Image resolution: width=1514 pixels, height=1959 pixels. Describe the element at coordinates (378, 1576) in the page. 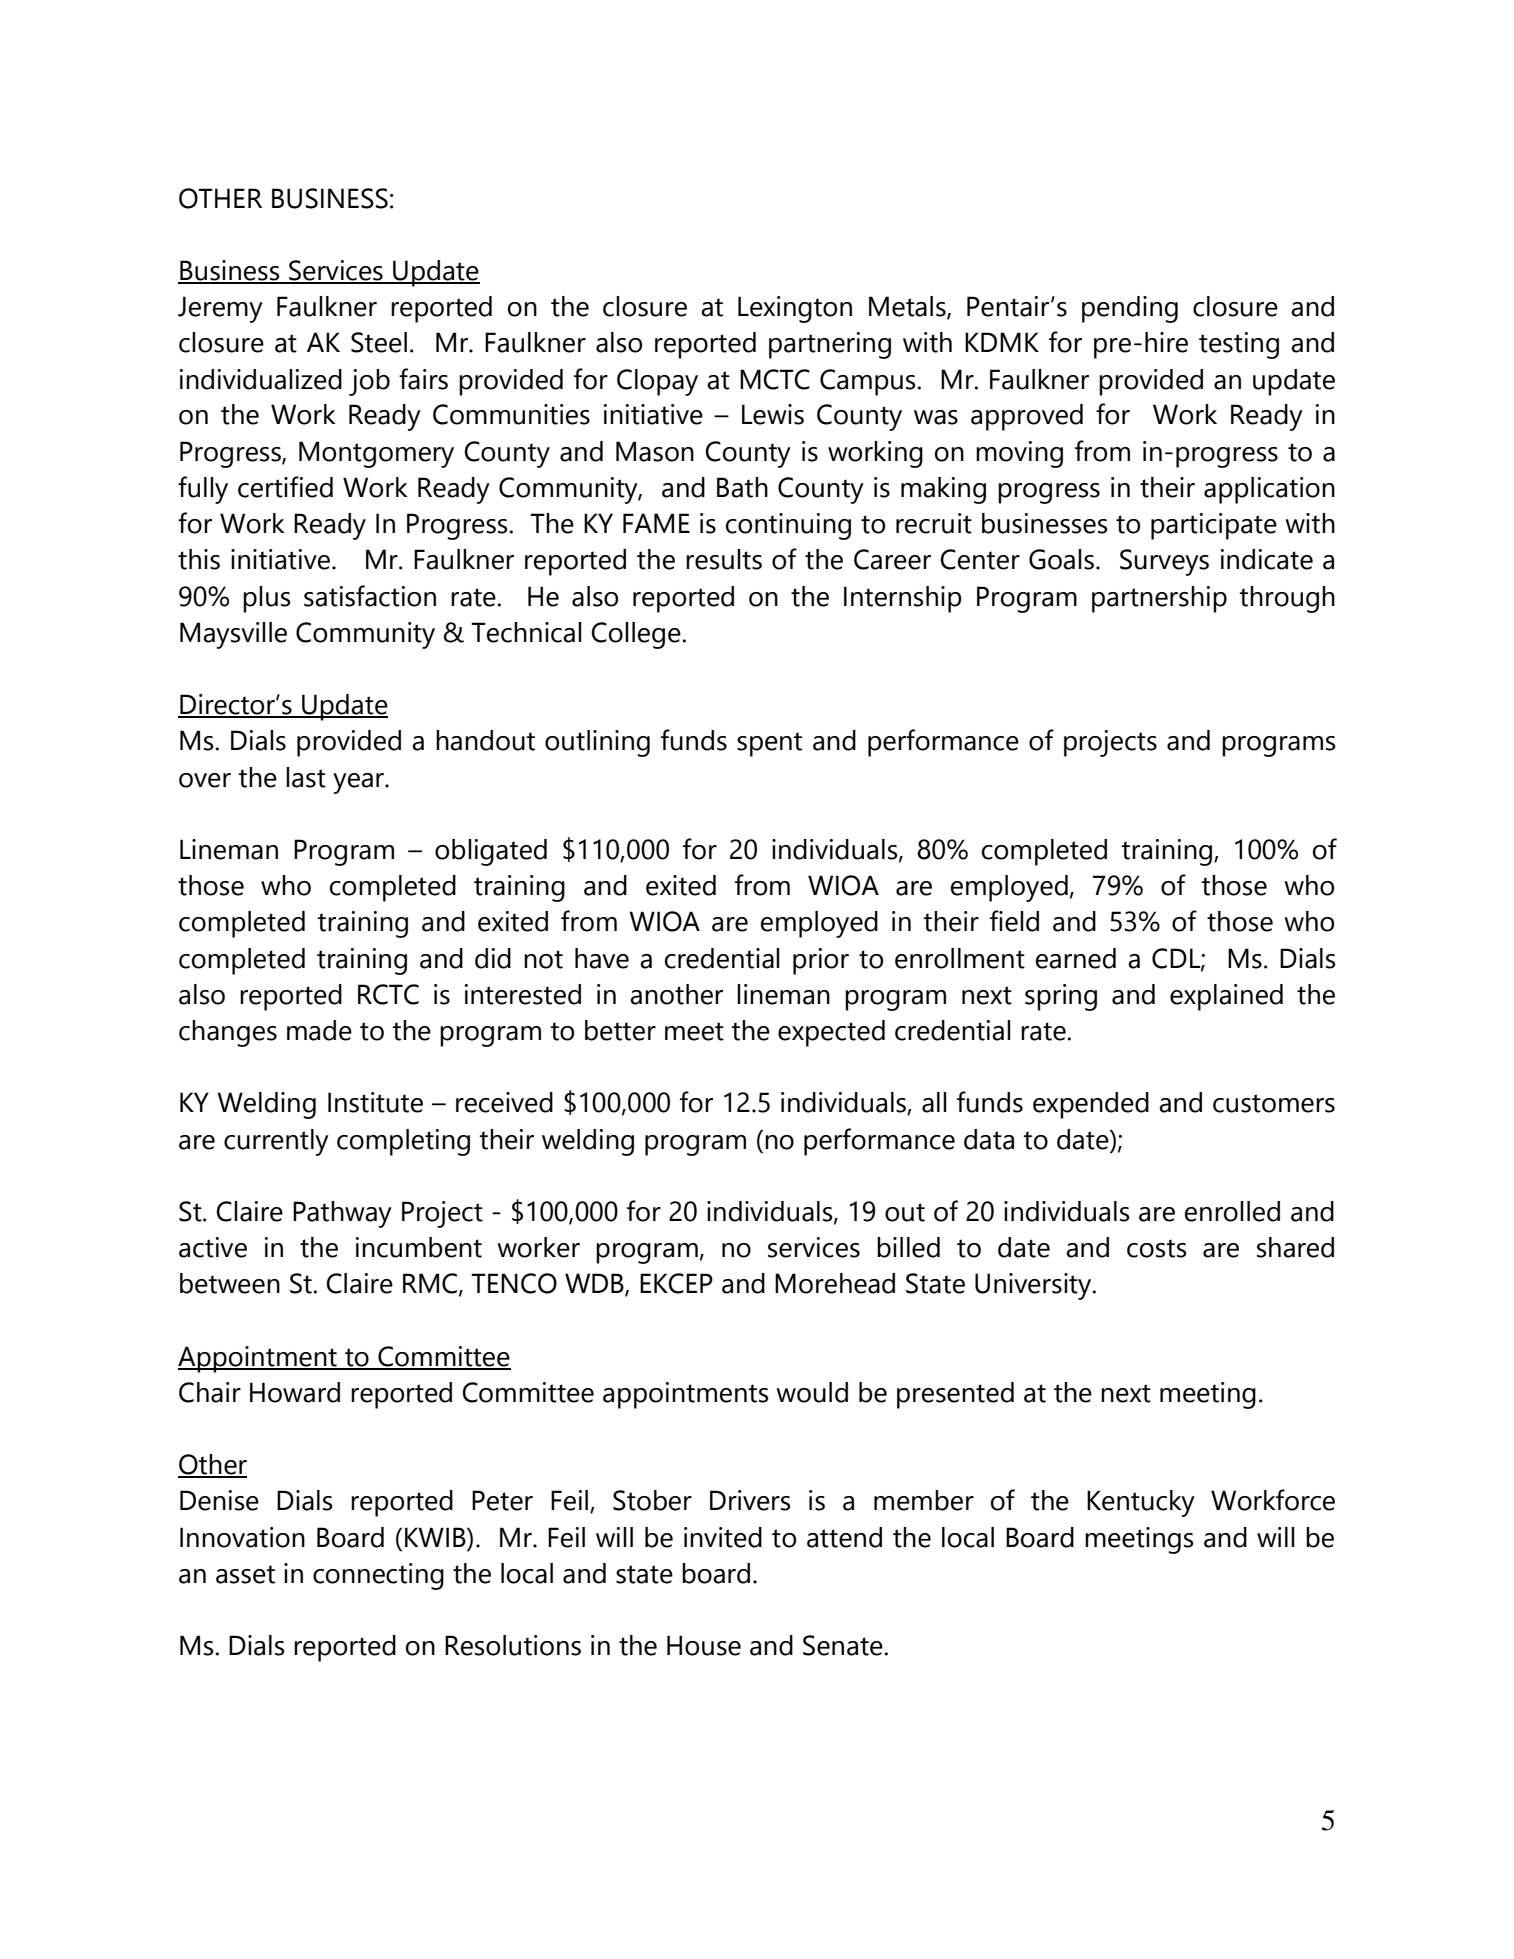

I see `connecting` at that location.
